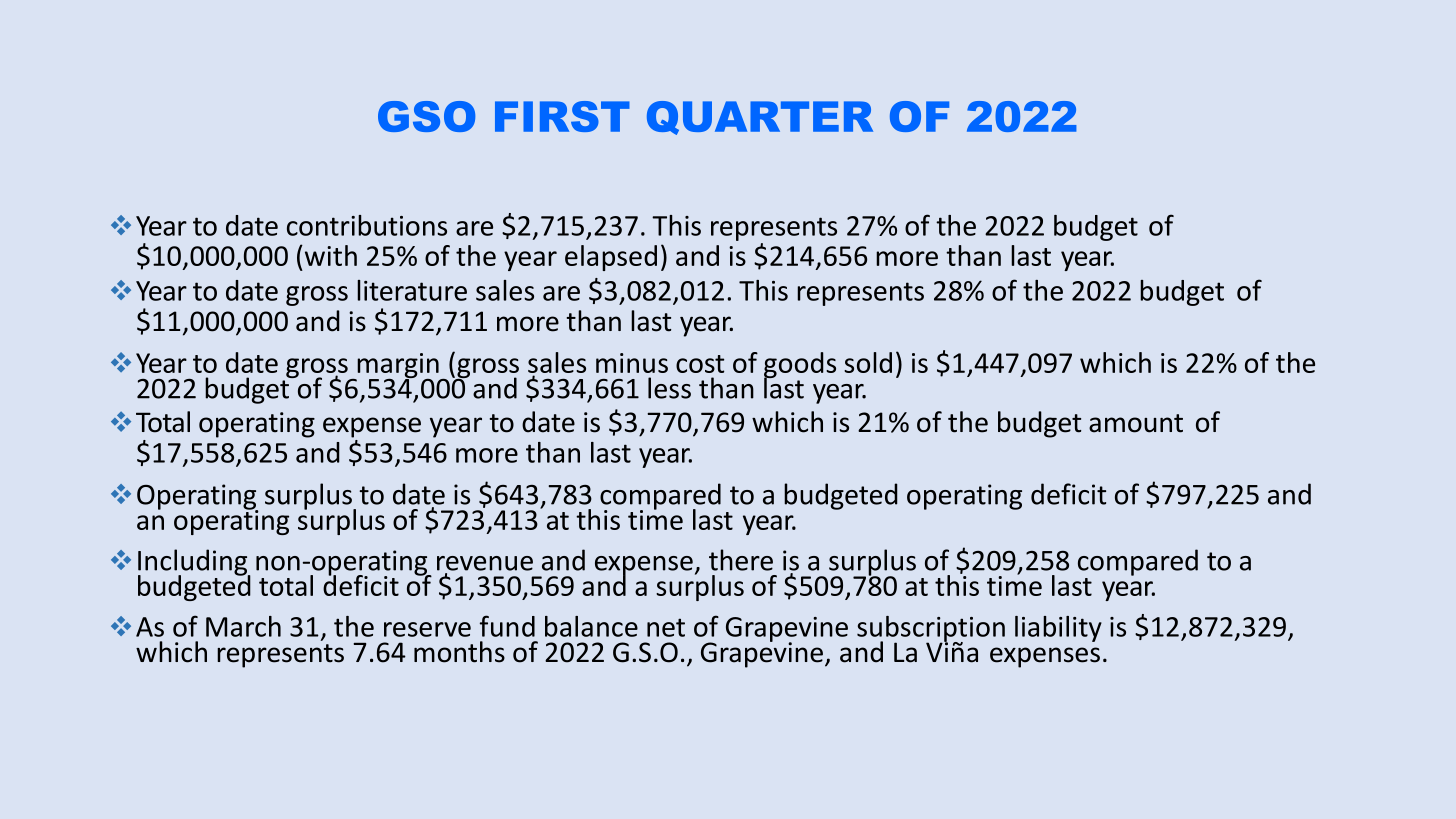 The image size is (1456, 819). What do you see at coordinates (868, 362) in the page?
I see `sold` at bounding box center [868, 362].
